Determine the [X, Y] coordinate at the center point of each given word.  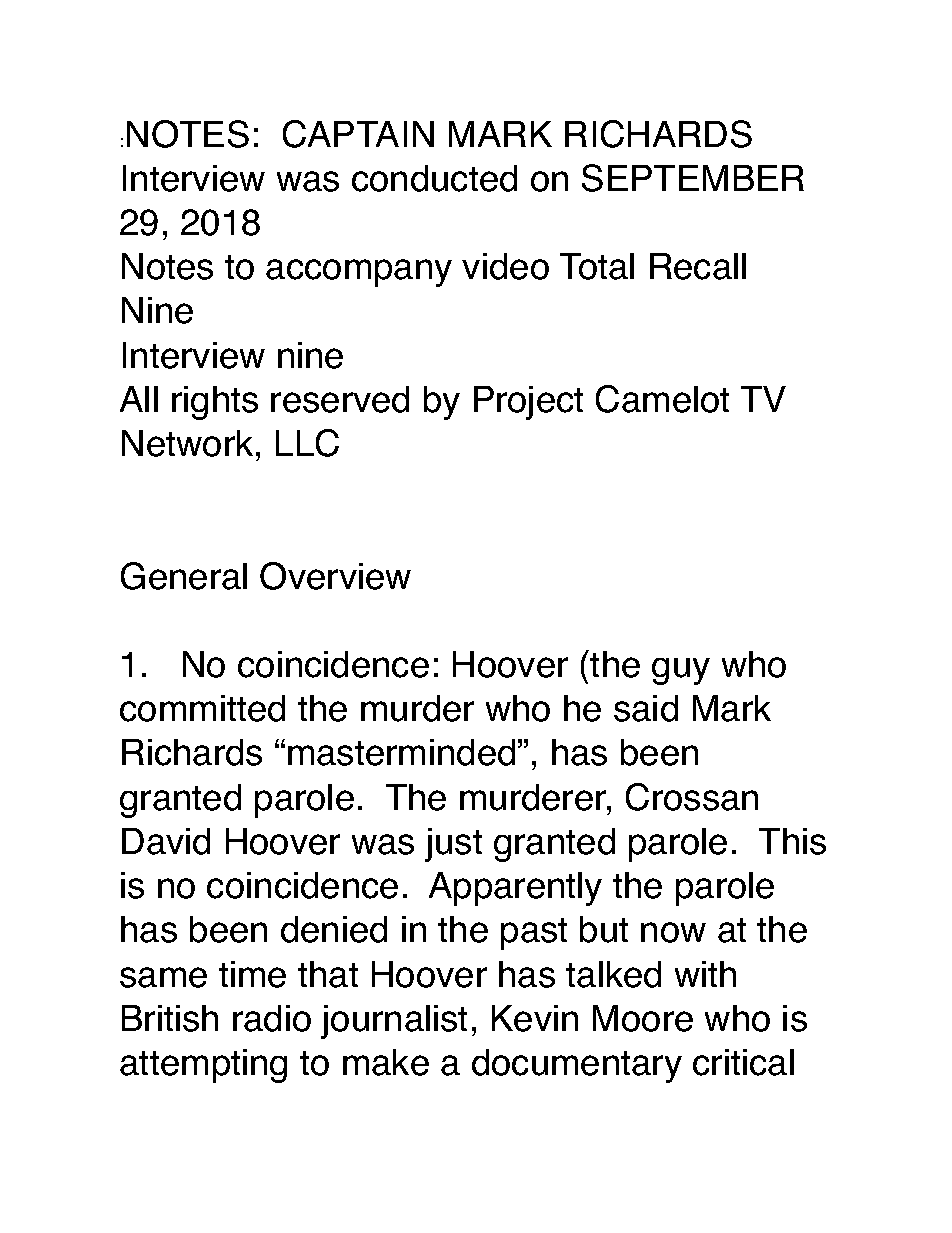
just [453, 845]
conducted [434, 178]
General [184, 576]
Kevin [535, 1018]
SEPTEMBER [693, 178]
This [792, 841]
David [166, 841]
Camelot [662, 399]
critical [743, 1062]
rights [215, 403]
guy [681, 671]
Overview [335, 576]
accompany [359, 273]
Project [528, 403]
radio [272, 1018]
